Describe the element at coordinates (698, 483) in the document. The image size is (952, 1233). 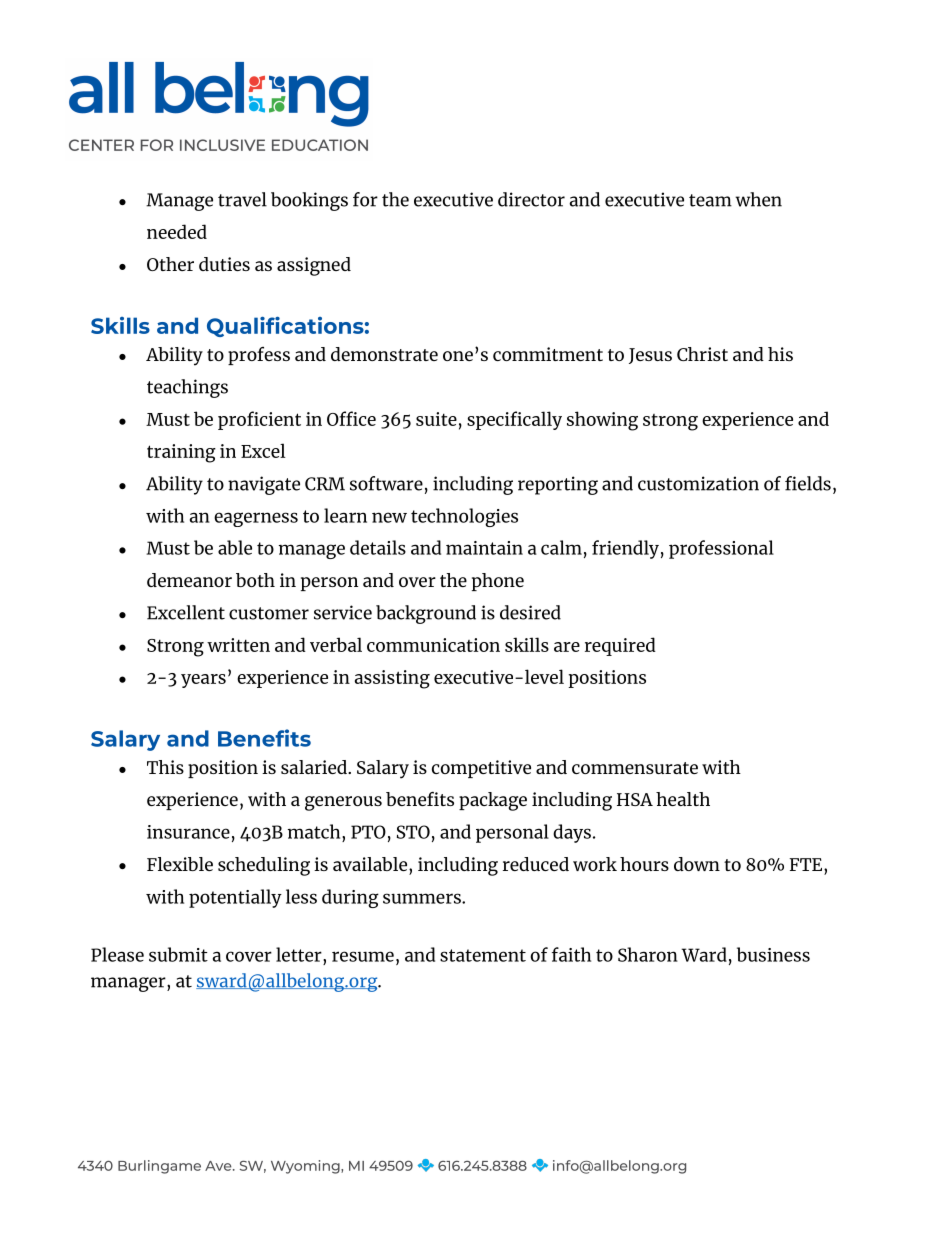
I see `customization` at that location.
